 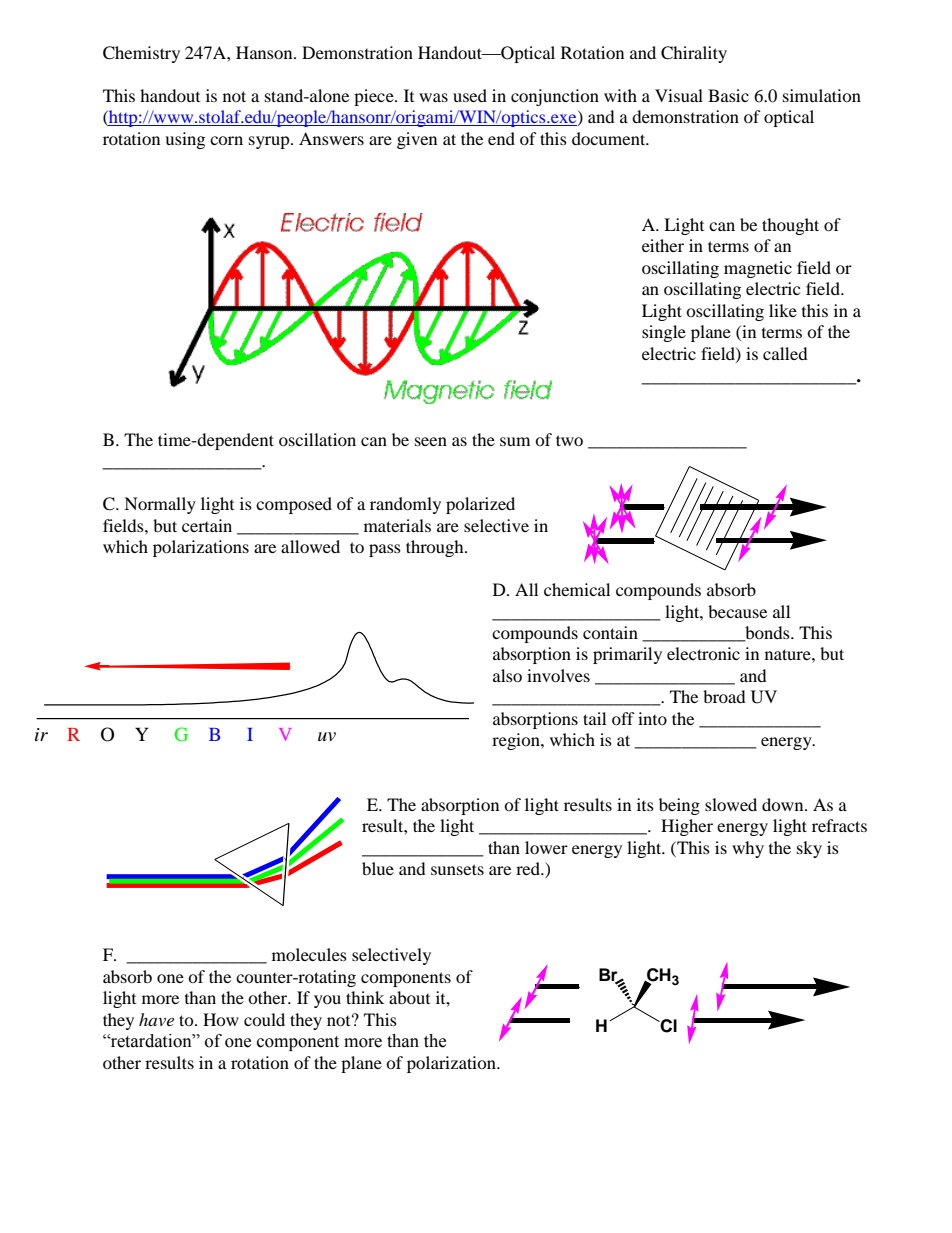 What do you see at coordinates (409, 997) in the document?
I see `about` at bounding box center [409, 997].
